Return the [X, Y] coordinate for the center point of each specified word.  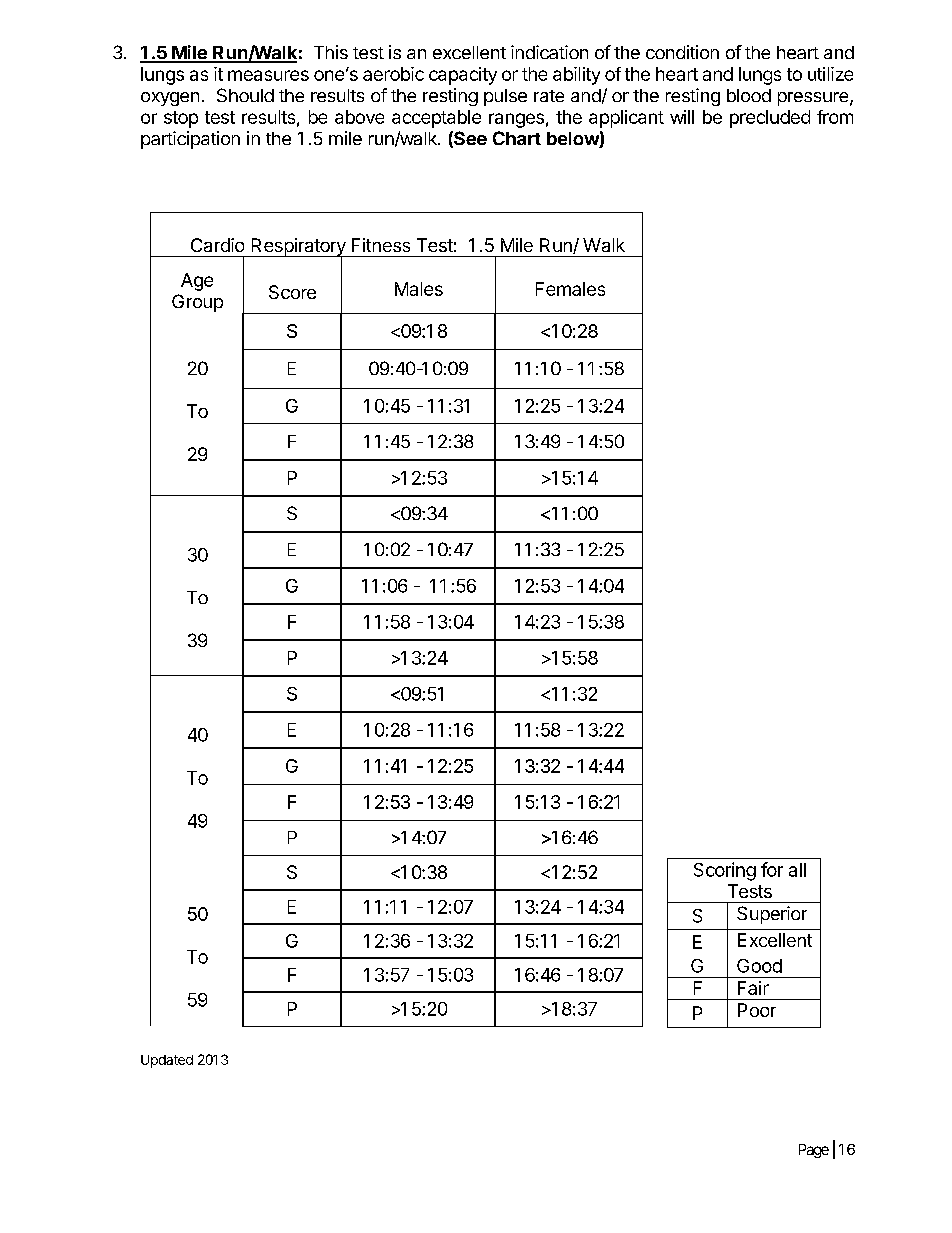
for [772, 869]
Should [245, 95]
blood [749, 95]
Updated [167, 1061]
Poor [757, 1010]
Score [292, 292]
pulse [505, 97]
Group [197, 303]
